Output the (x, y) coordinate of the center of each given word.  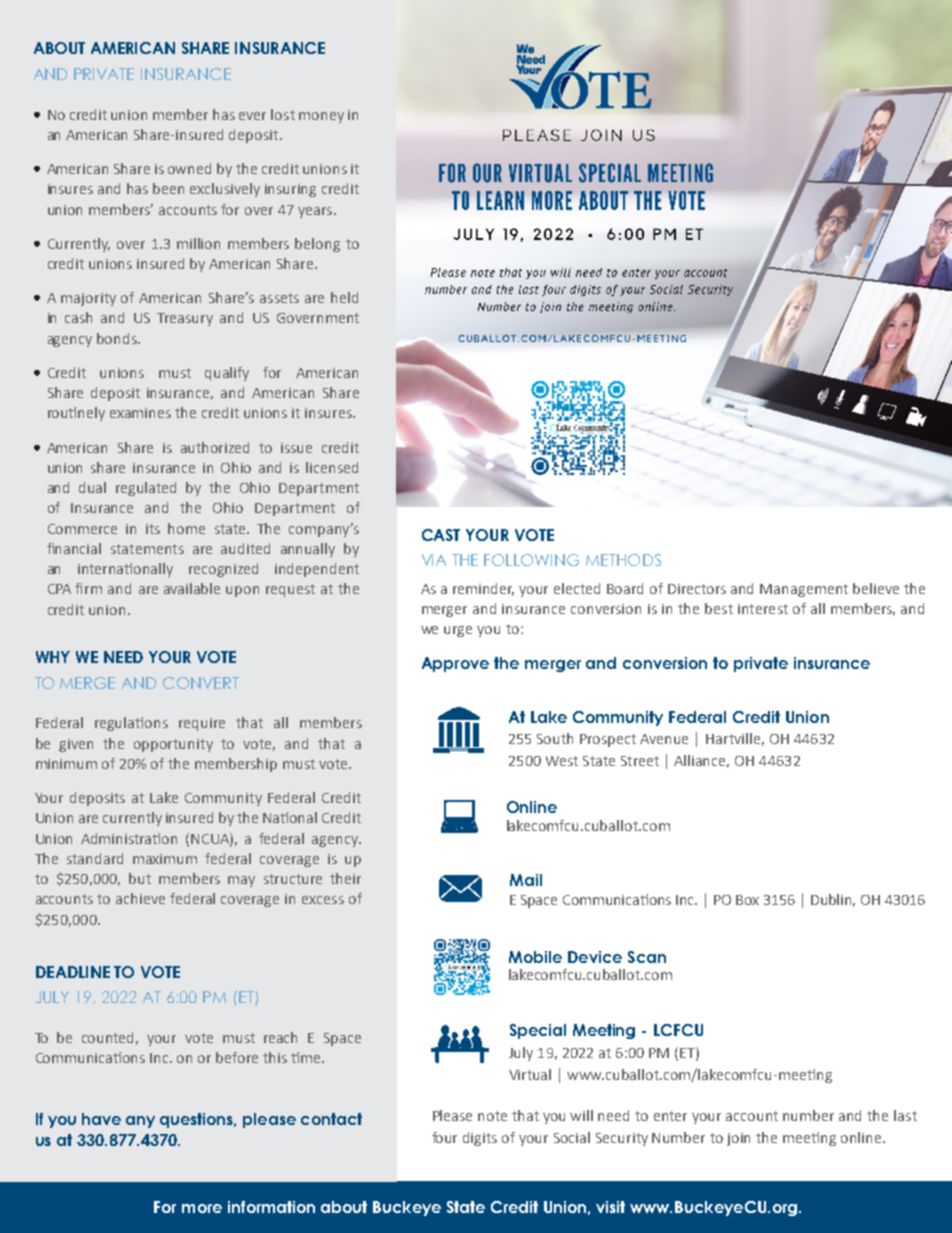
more (202, 1208)
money (321, 117)
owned (189, 168)
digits (480, 1139)
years (316, 212)
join (738, 1139)
